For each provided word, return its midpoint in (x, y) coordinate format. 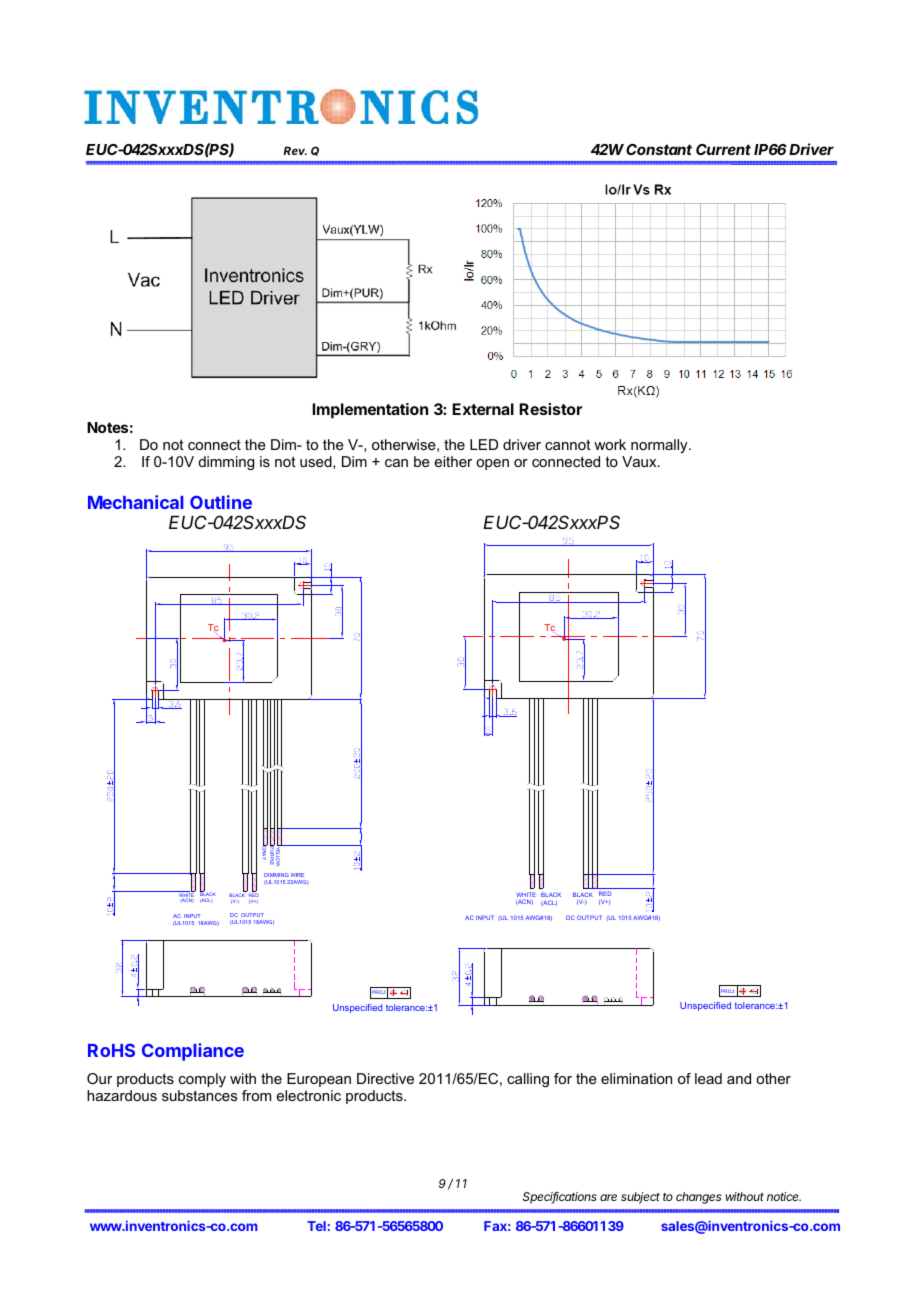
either (453, 461)
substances (200, 1095)
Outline (221, 502)
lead (708, 1078)
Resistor (550, 409)
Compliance (193, 1052)
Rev (295, 150)
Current (723, 149)
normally (660, 446)
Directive (385, 1078)
